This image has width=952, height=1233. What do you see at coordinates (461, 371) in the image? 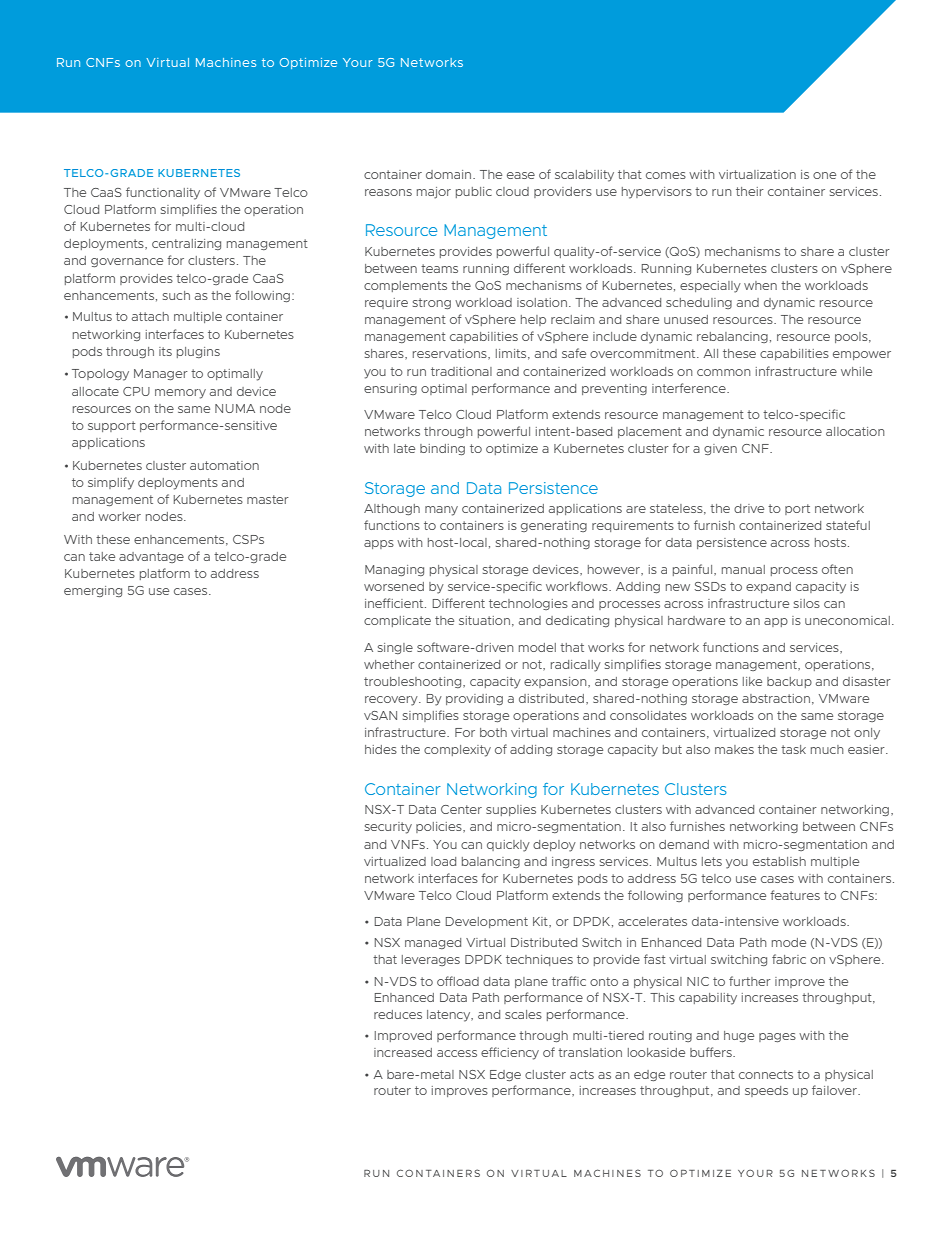
I see `traditional` at bounding box center [461, 371].
